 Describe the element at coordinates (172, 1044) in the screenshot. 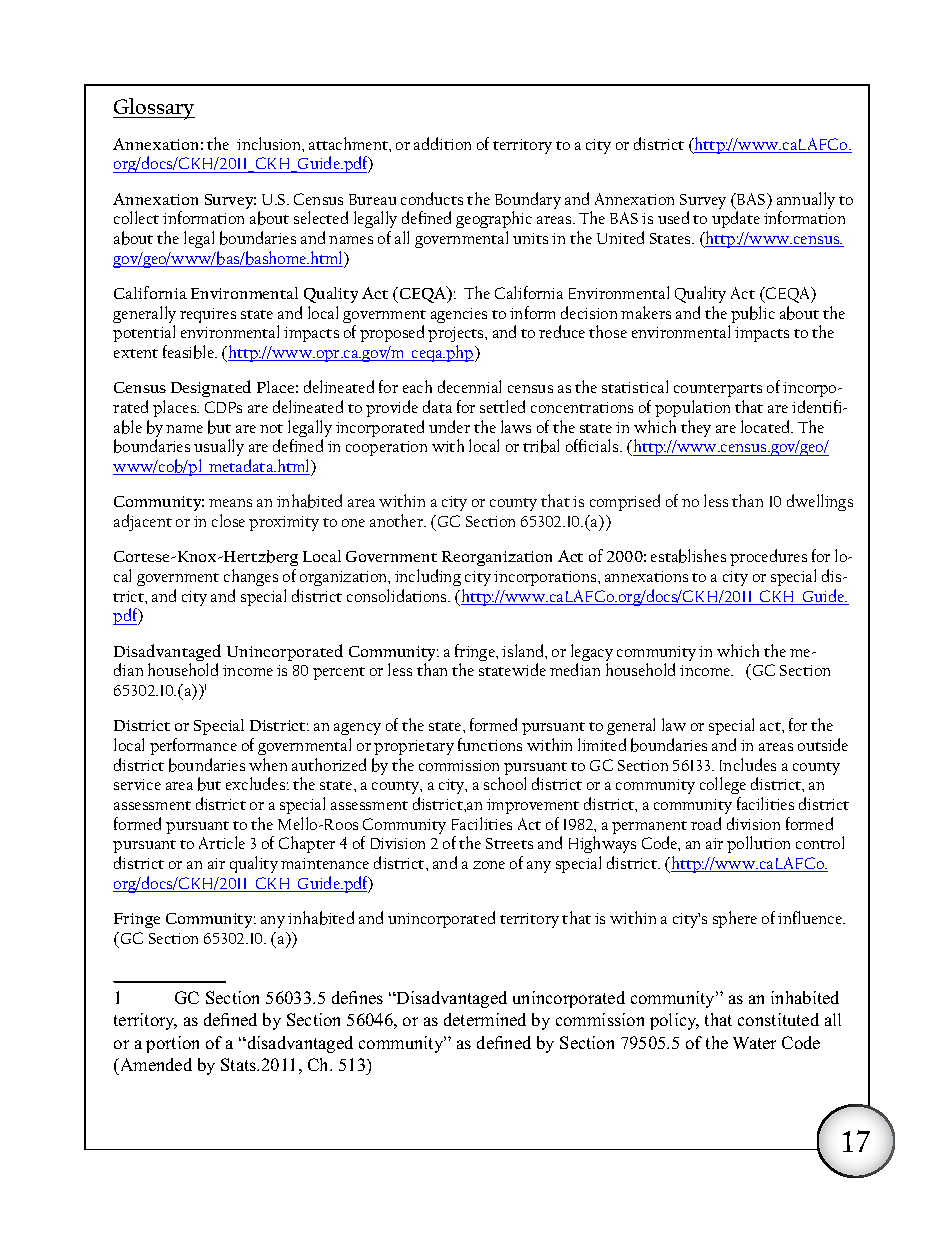

I see `portion` at that location.
